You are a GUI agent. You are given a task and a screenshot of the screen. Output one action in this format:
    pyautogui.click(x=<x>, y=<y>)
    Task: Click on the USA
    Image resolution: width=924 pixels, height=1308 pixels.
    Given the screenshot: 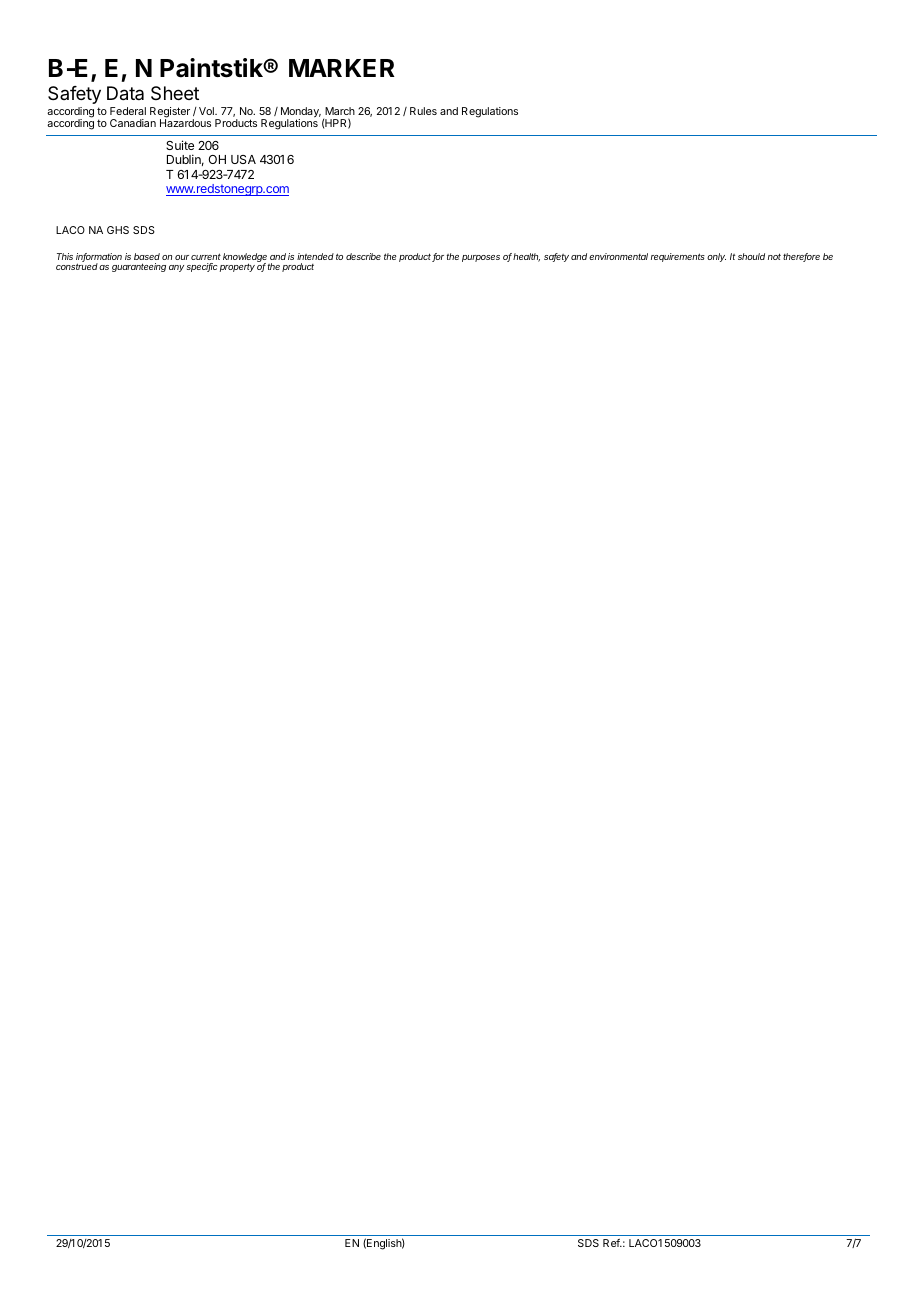 What is the action you would take?
    pyautogui.click(x=243, y=159)
